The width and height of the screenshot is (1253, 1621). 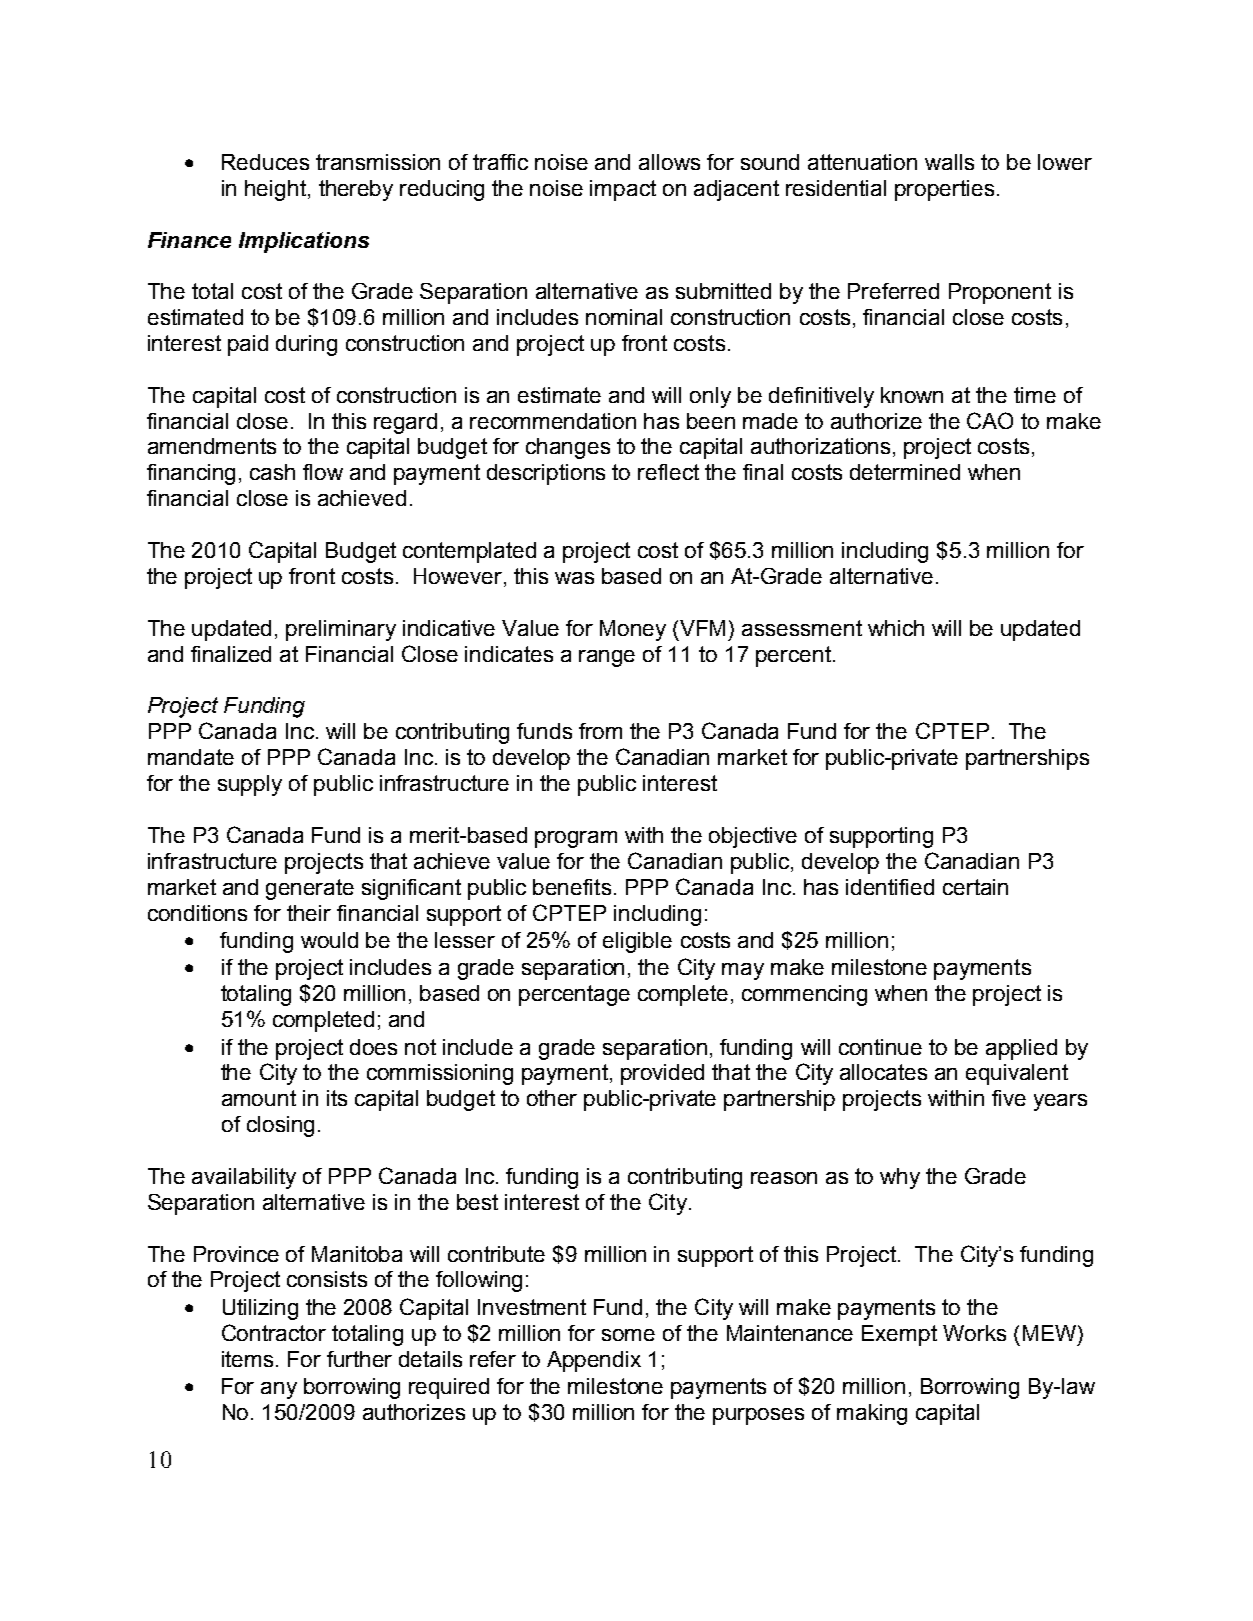 I want to click on properties, so click(x=944, y=190).
